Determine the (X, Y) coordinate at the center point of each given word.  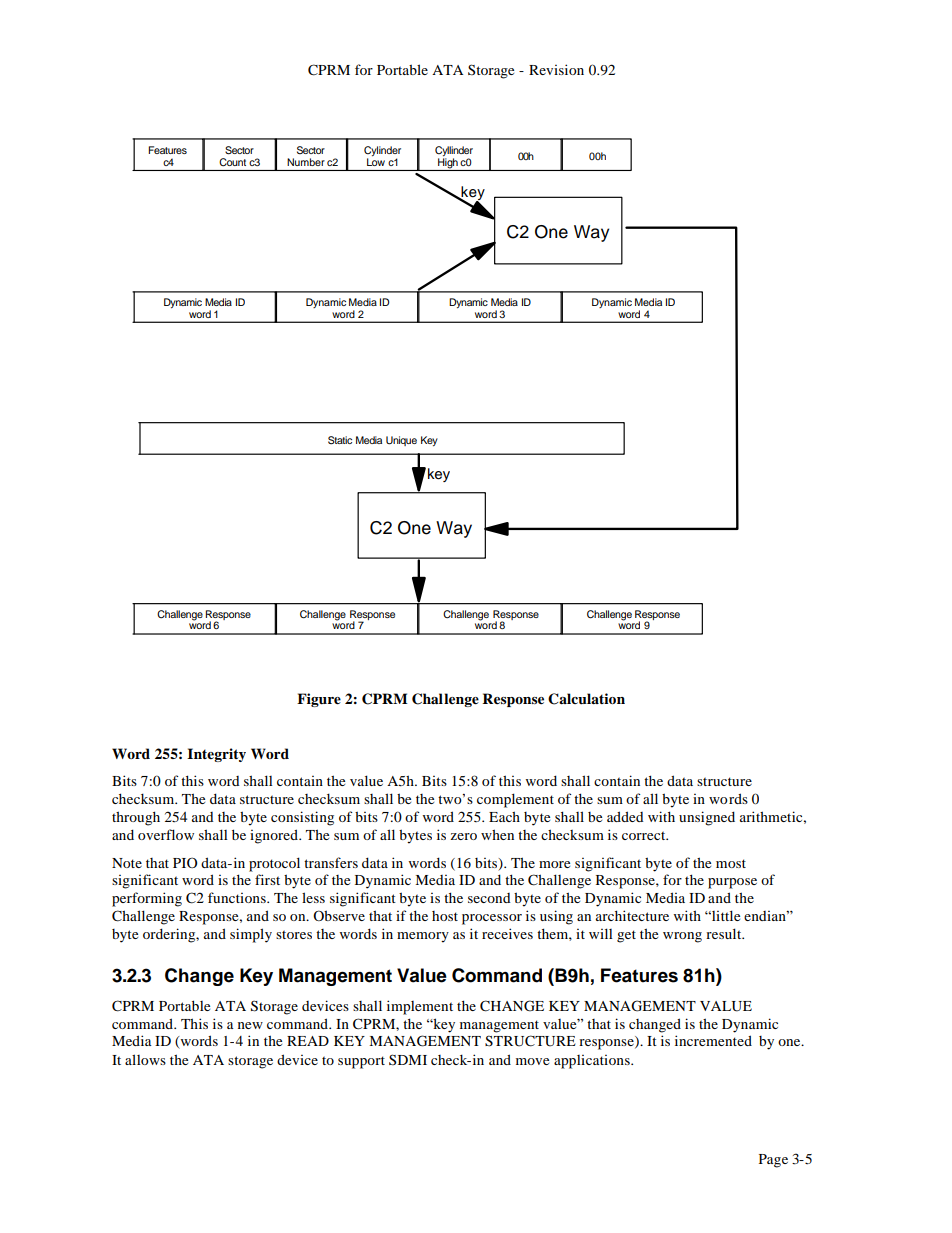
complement (515, 800)
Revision (556, 69)
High (448, 164)
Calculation (586, 699)
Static (340, 440)
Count (232, 162)
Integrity (216, 755)
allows (145, 1059)
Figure (319, 700)
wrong (682, 937)
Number (306, 162)
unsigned (707, 818)
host (445, 916)
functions (238, 897)
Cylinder (382, 152)
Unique (401, 441)
